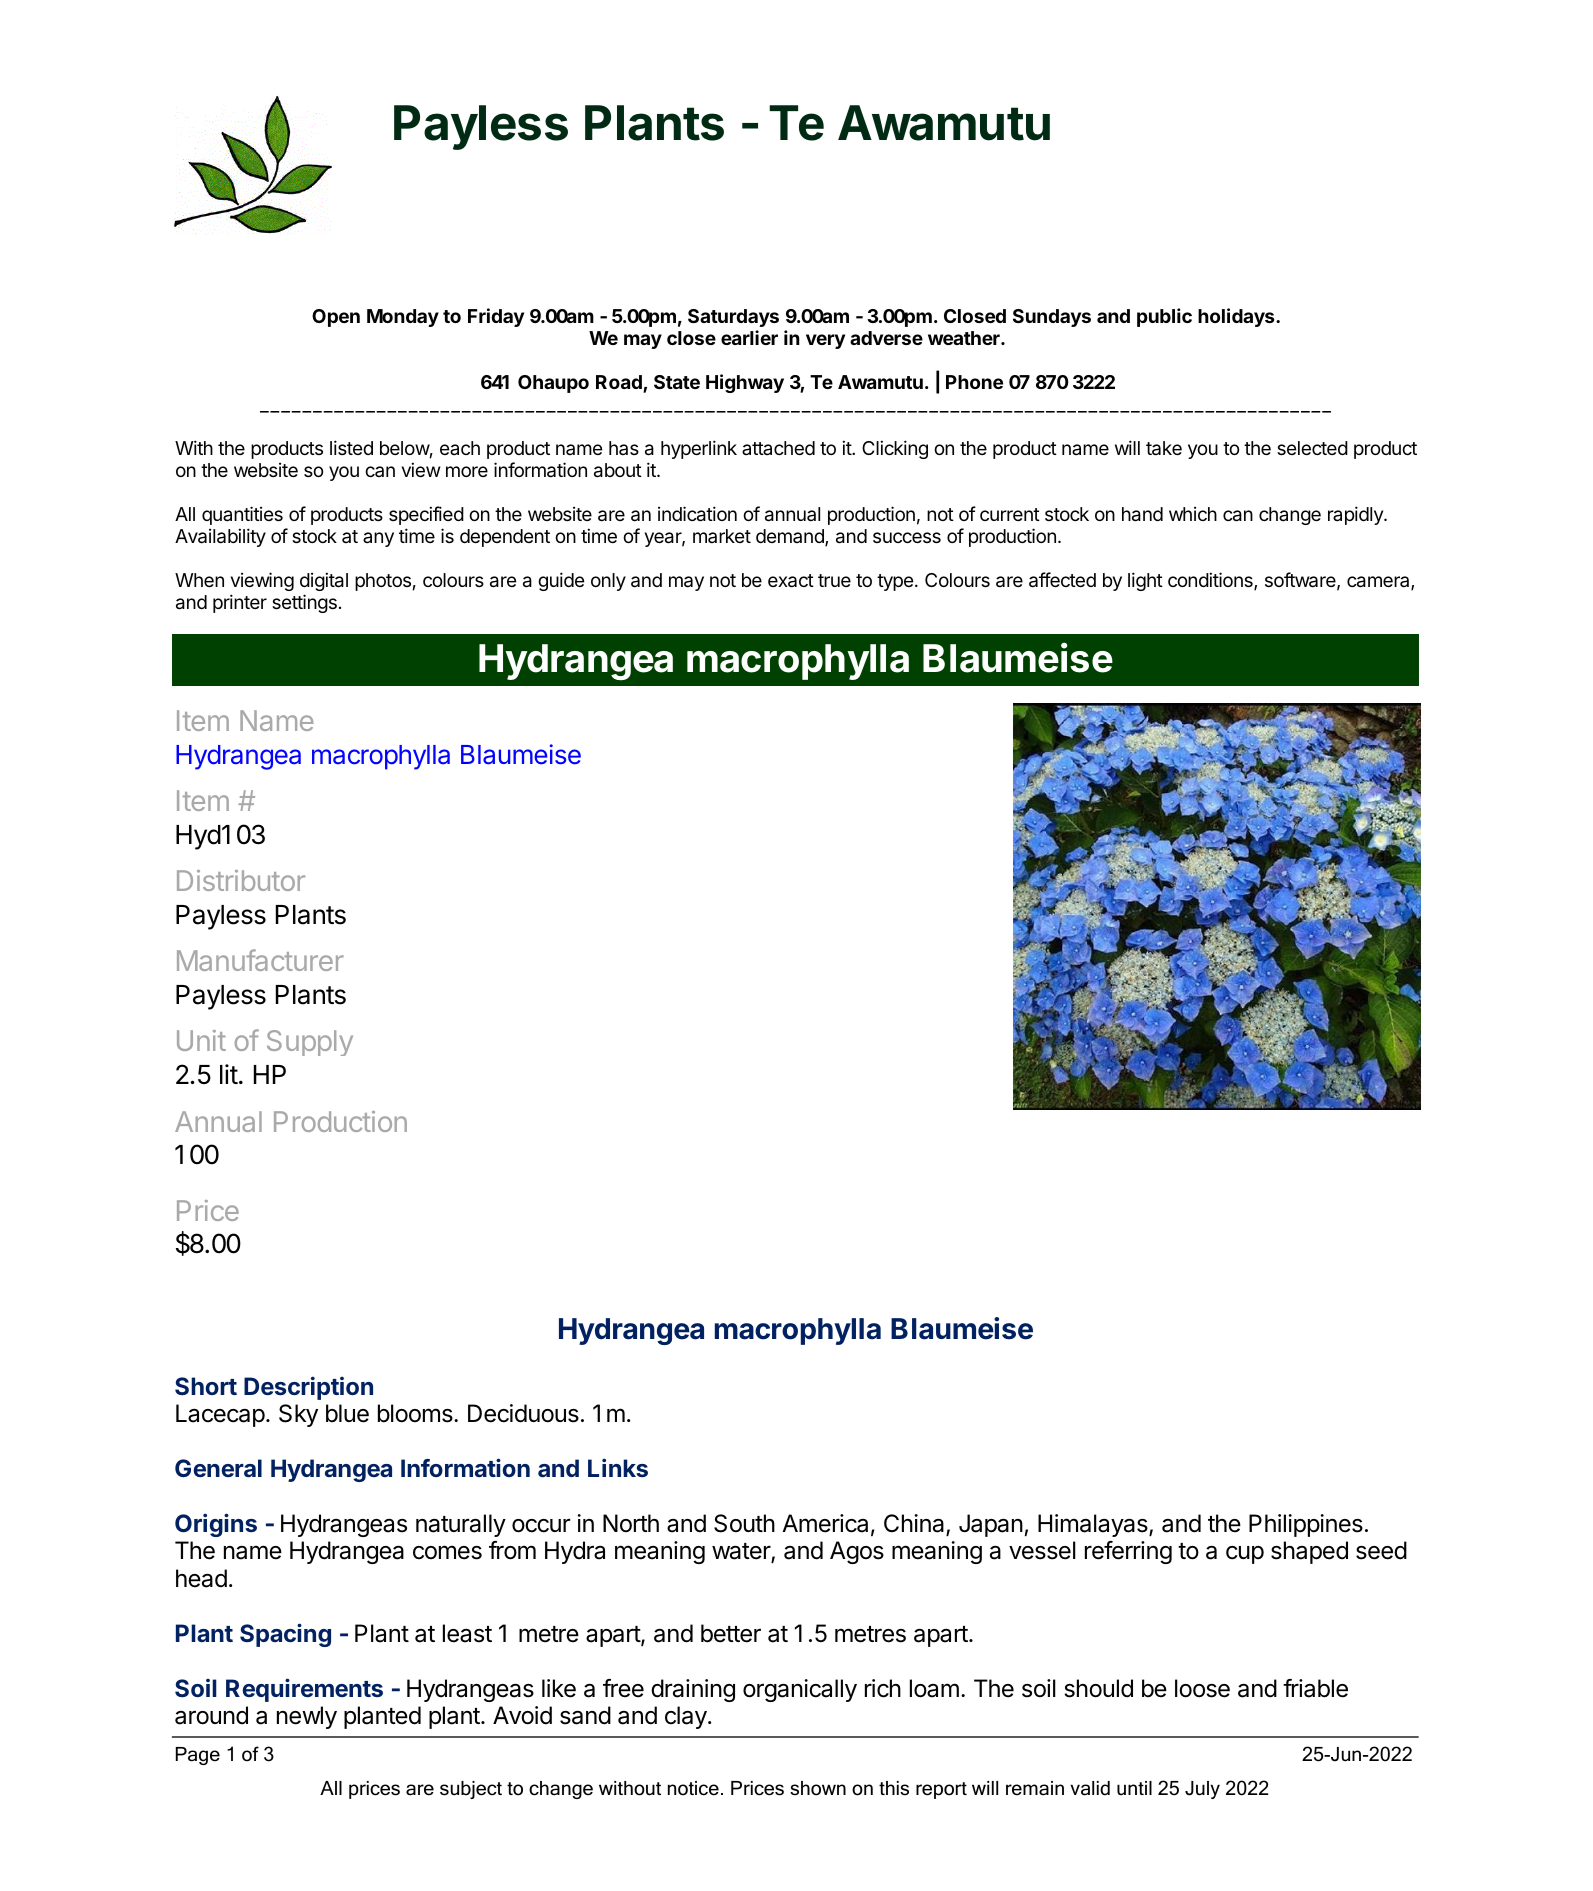 The width and height of the screenshot is (1593, 1891). Describe the element at coordinates (307, 1717) in the screenshot. I see `newly` at that location.
